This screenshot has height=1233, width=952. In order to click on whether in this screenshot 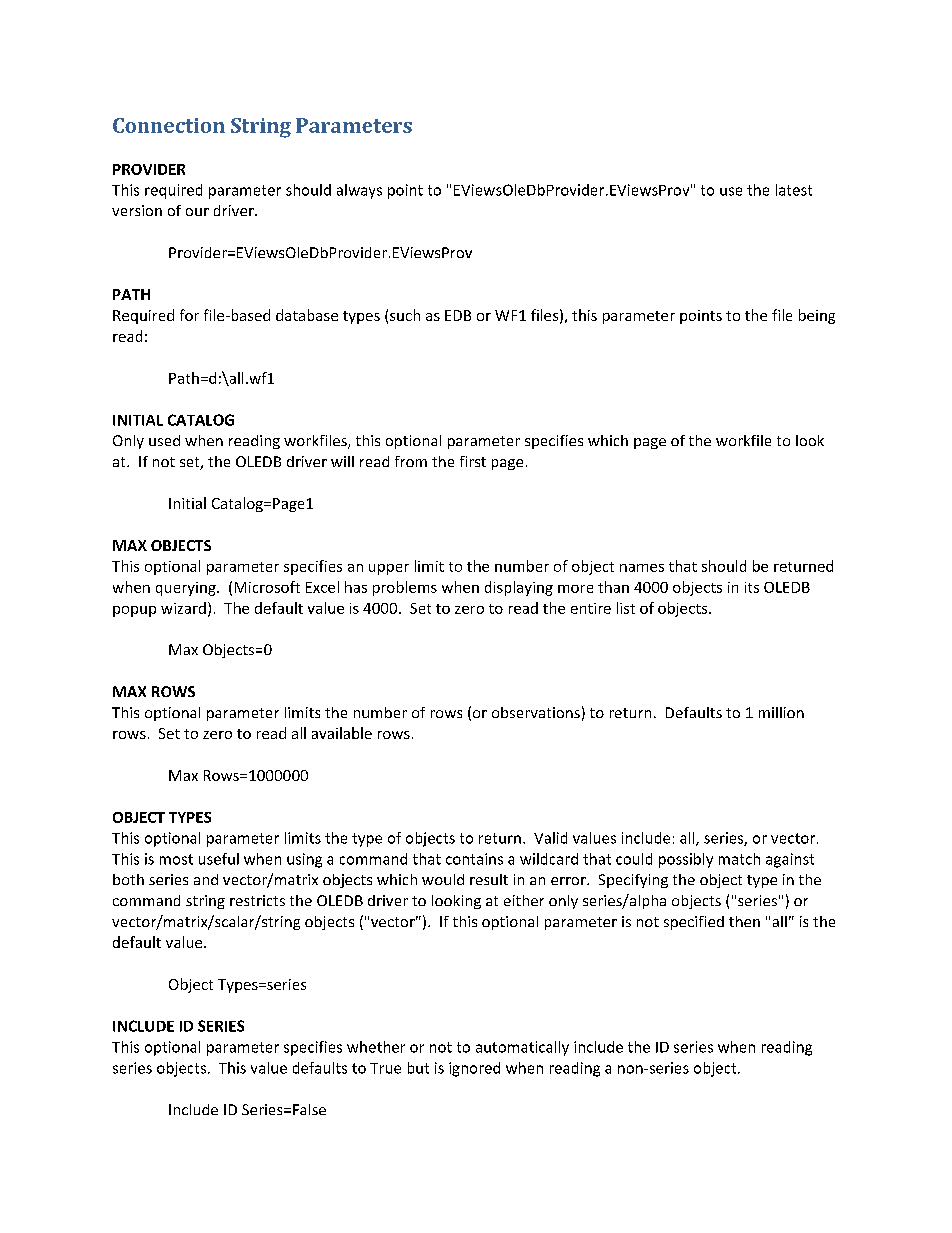, I will do `click(376, 1047)`.
